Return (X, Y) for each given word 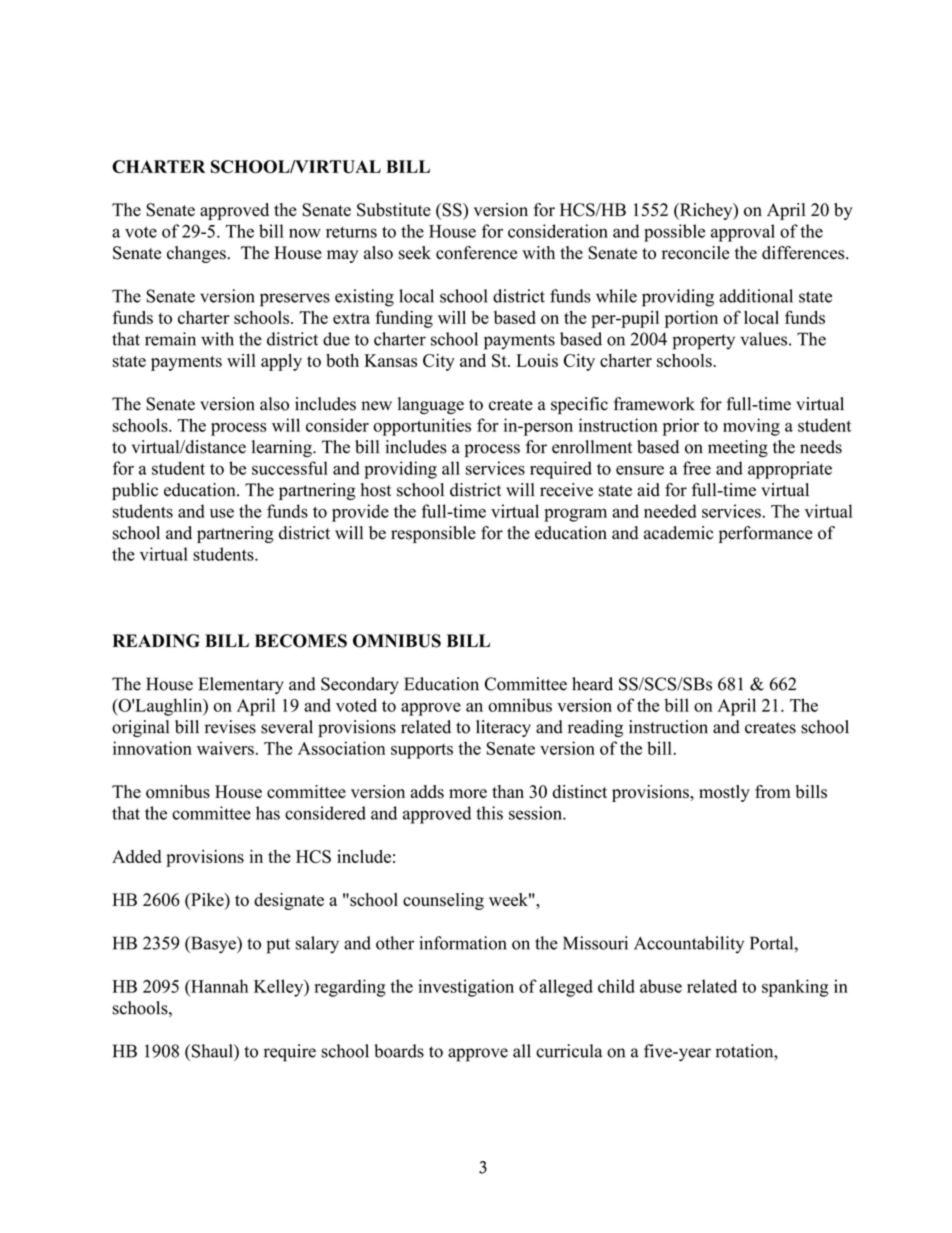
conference (476, 253)
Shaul (212, 1051)
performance (766, 534)
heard (592, 684)
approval (743, 233)
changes (196, 254)
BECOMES (301, 641)
